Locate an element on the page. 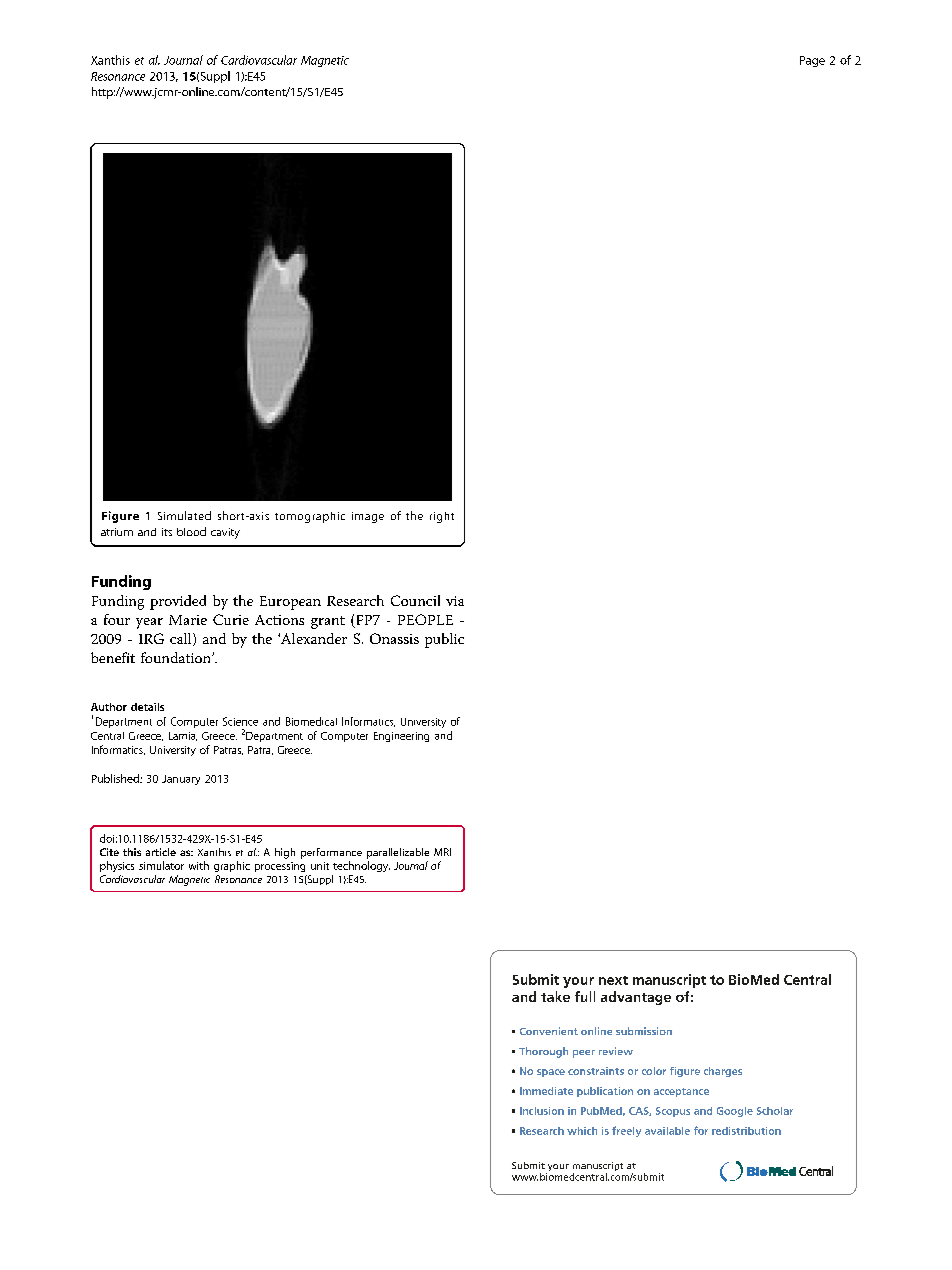  Google is located at coordinates (735, 1112).
